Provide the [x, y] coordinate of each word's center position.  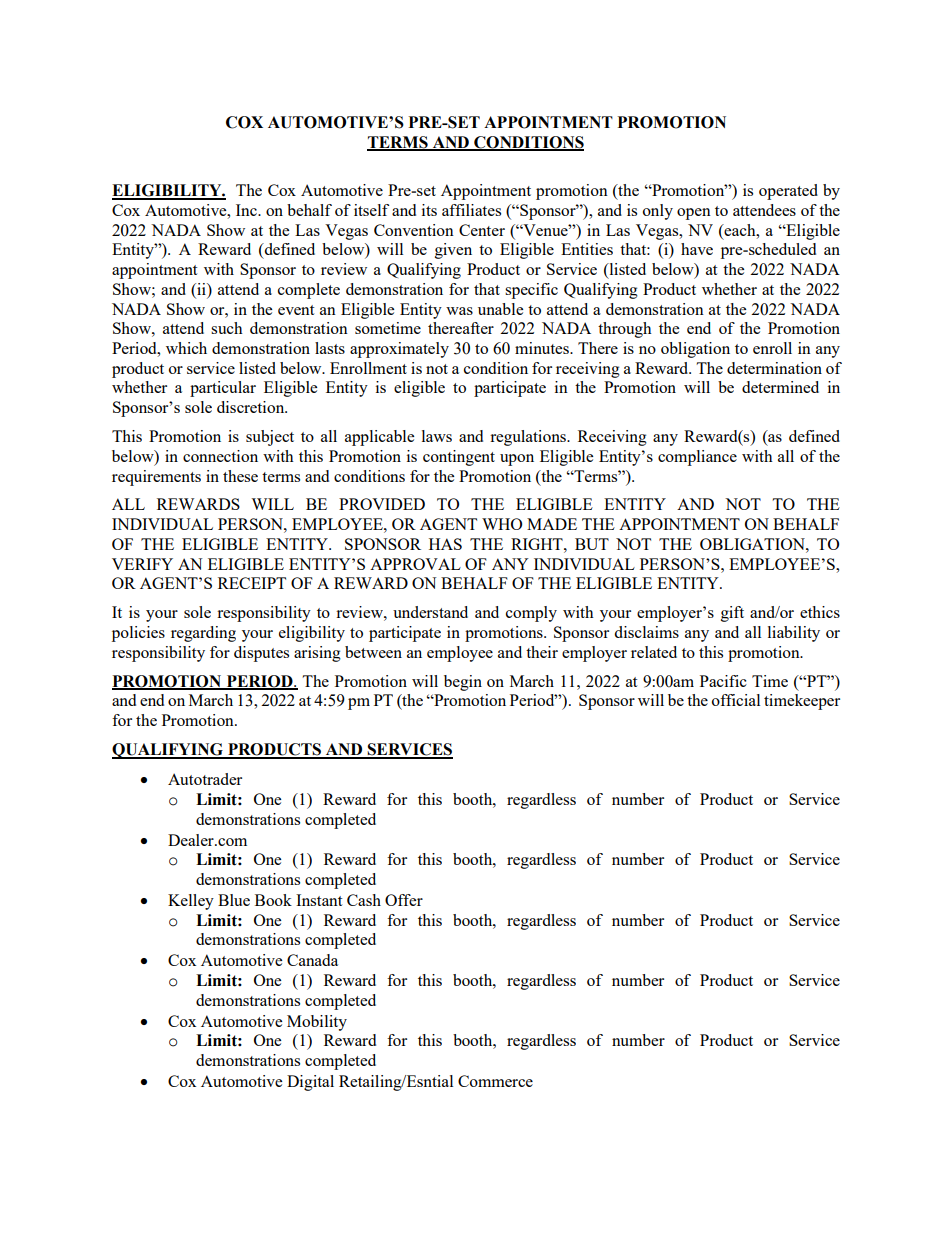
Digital [310, 1083]
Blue [234, 900]
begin [463, 683]
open [694, 214]
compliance [697, 458]
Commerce [495, 1081]
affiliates [471, 210]
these [240, 476]
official [736, 700]
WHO [502, 524]
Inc [247, 210]
